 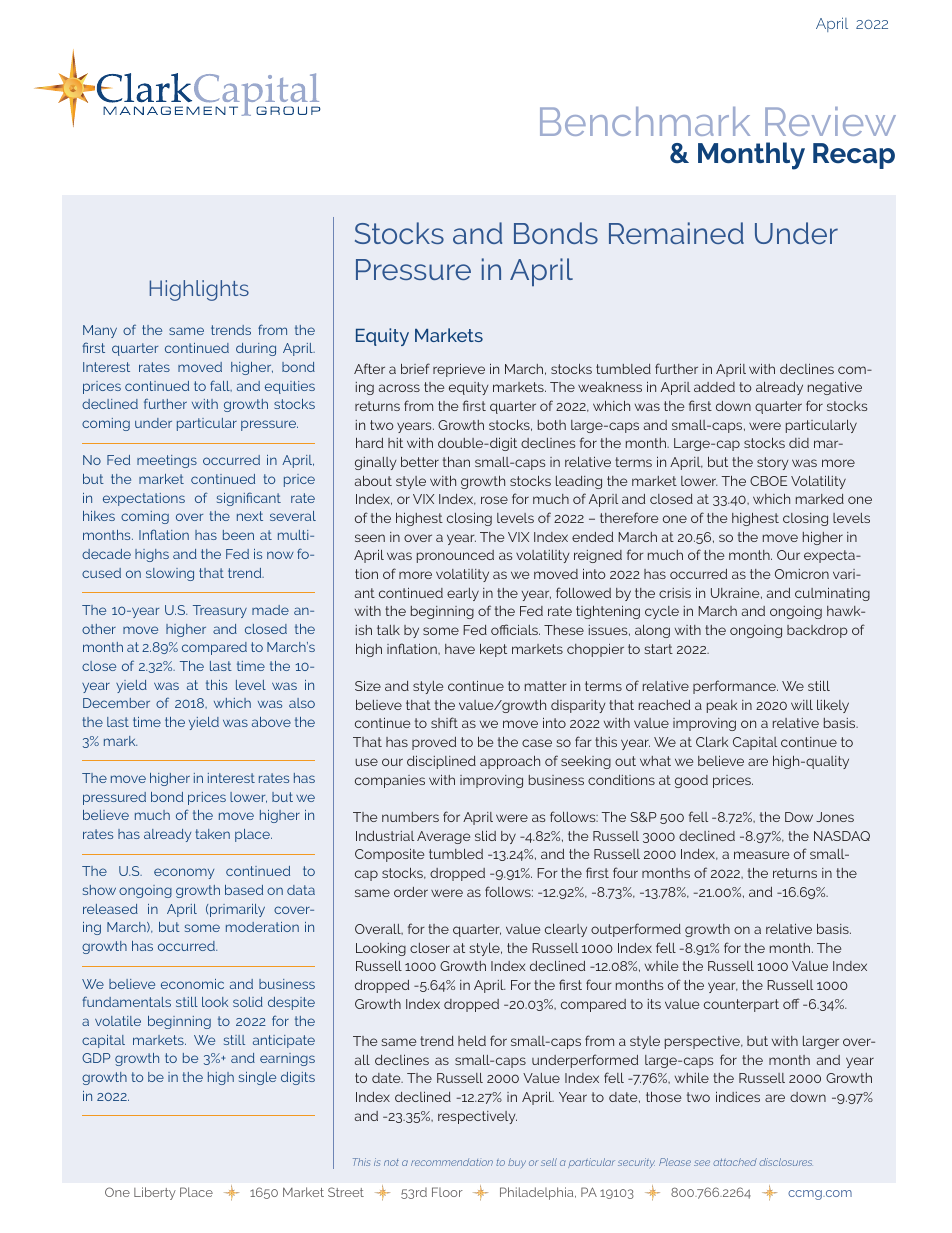 I want to click on Liberty, so click(x=155, y=1193).
